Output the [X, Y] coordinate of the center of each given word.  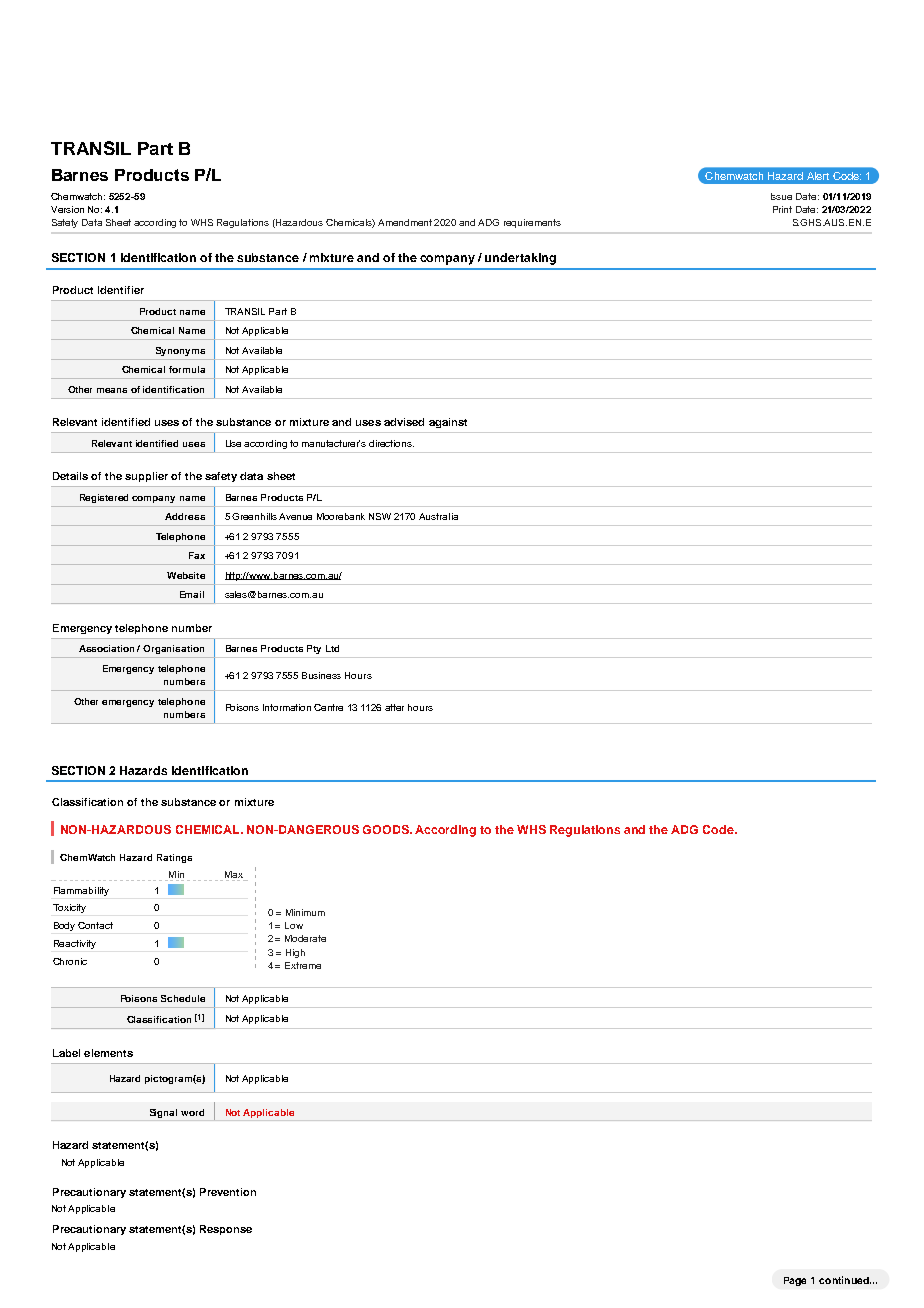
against [448, 423]
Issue [781, 196]
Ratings [174, 858]
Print [782, 209]
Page [795, 1281]
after [394, 707]
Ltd [332, 648]
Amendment [405, 222]
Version [67, 209]
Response [226, 1230]
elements [108, 1053]
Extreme [303, 965]
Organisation [173, 649]
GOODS [387, 829]
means [112, 390]
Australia [438, 516]
